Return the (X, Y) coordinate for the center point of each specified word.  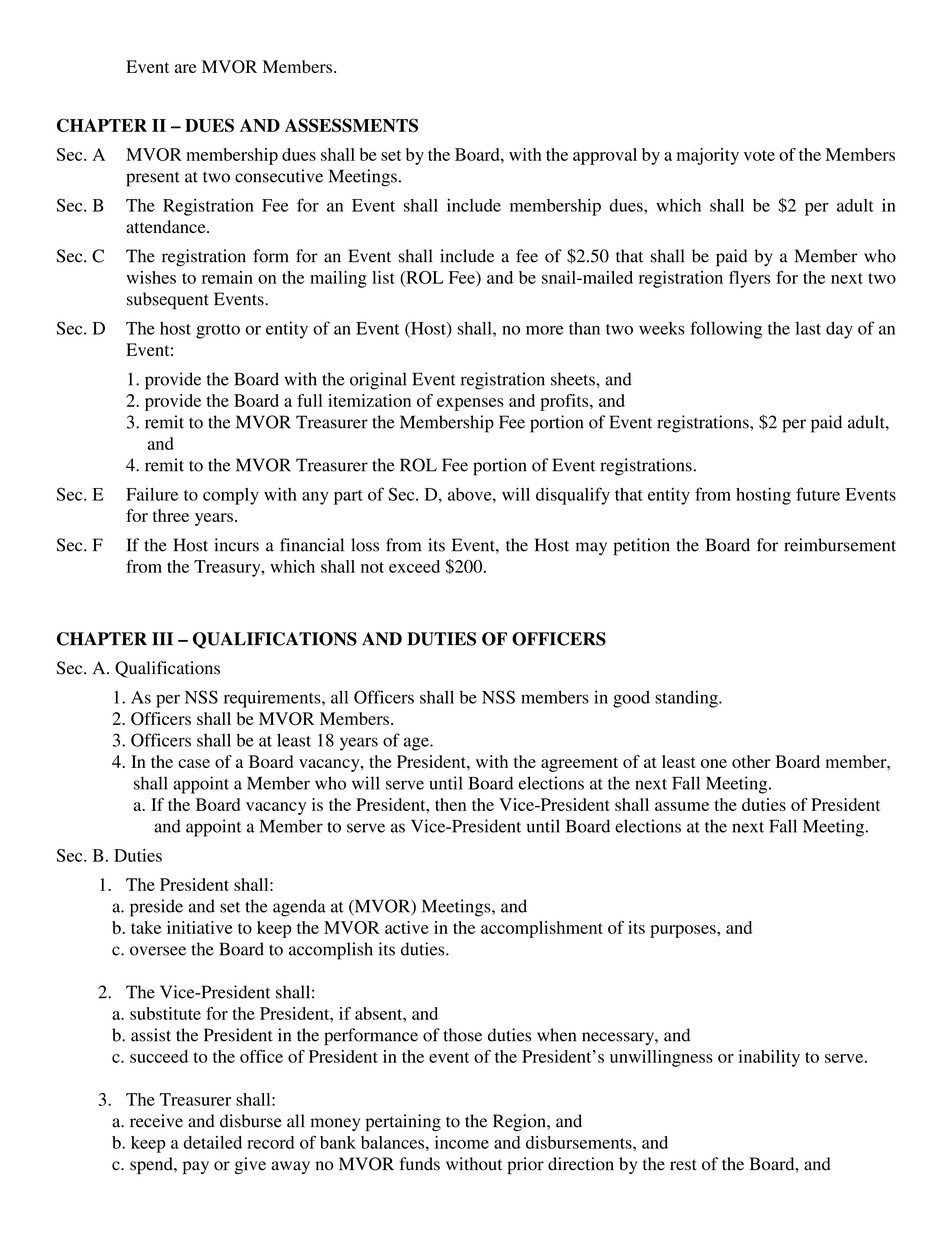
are (186, 68)
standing (687, 699)
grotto (218, 331)
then (450, 804)
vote (759, 155)
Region (520, 1122)
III (162, 639)
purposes (684, 931)
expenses (470, 404)
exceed (414, 566)
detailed (212, 1142)
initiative (200, 927)
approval (605, 156)
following (726, 330)
